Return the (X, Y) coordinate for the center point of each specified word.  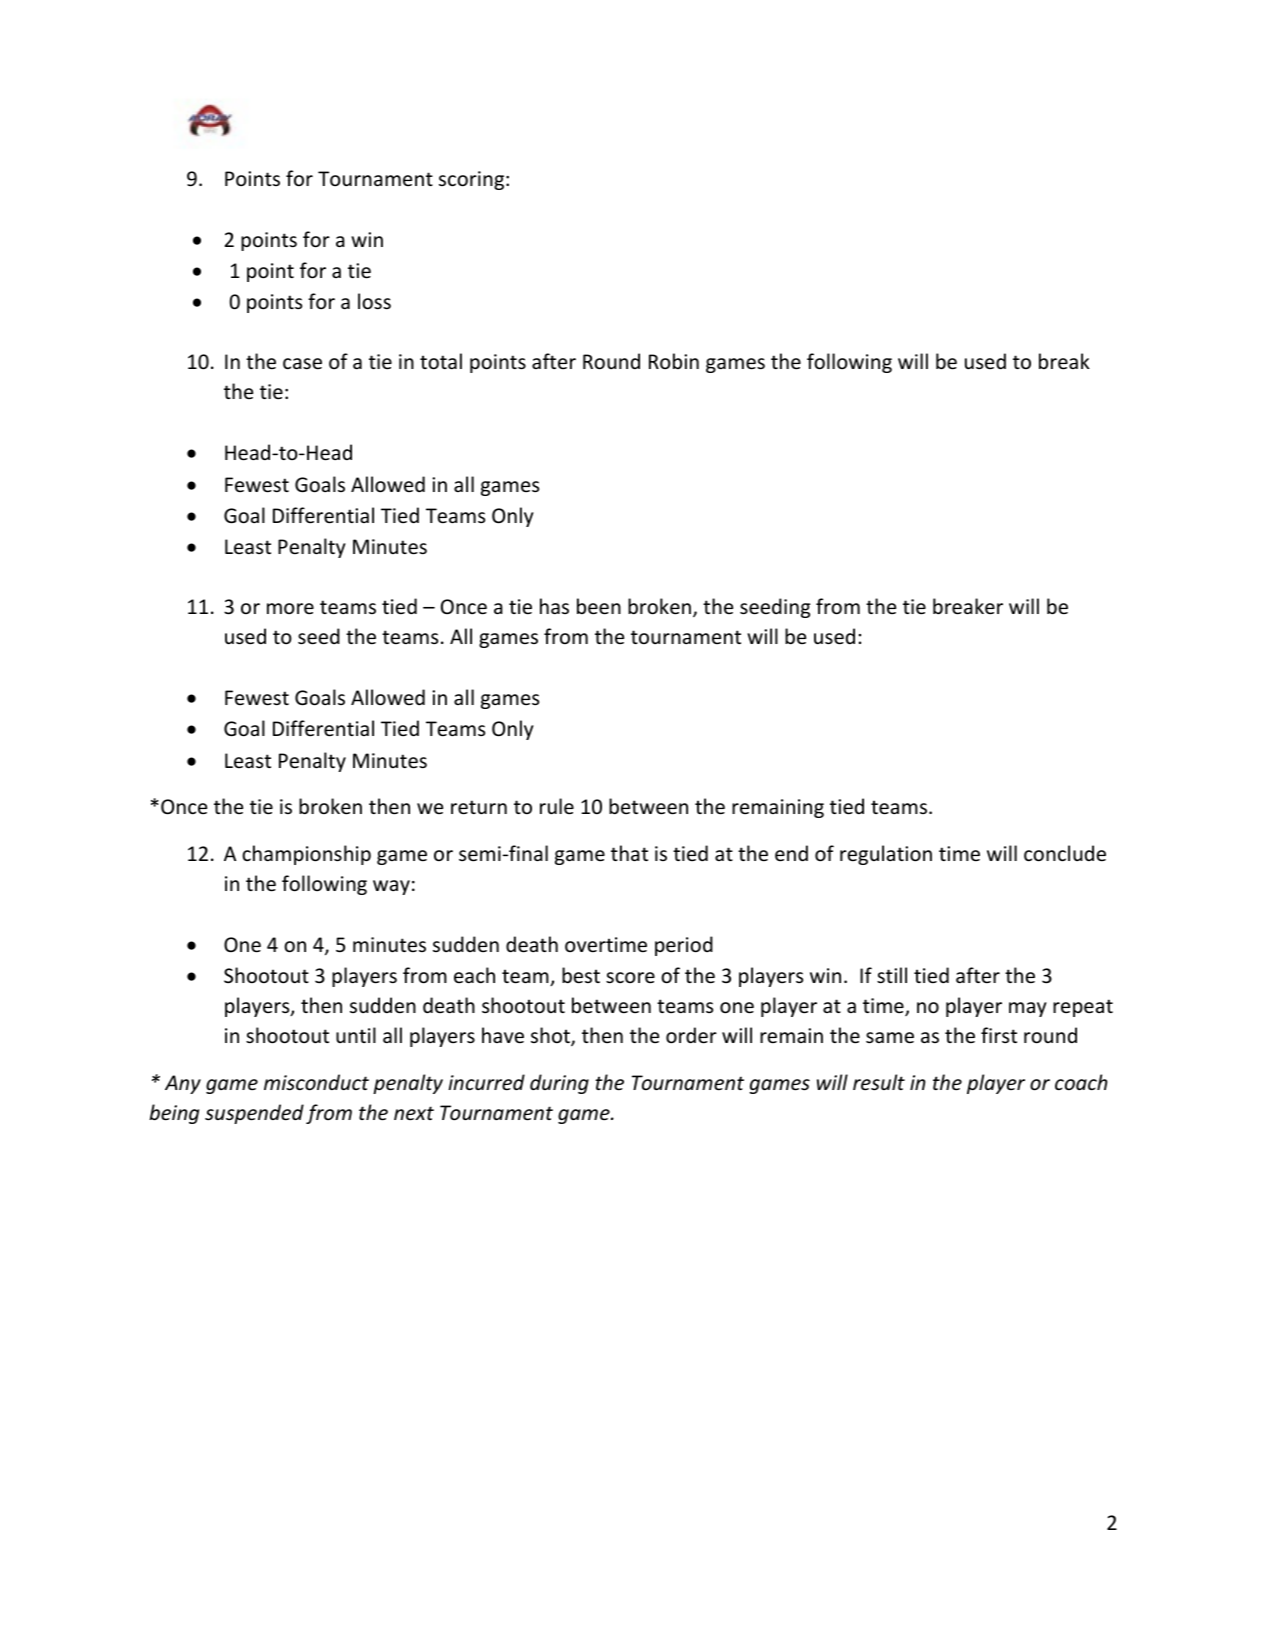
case (302, 364)
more (290, 609)
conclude (1065, 853)
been (599, 606)
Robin (674, 361)
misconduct (316, 1082)
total (441, 361)
